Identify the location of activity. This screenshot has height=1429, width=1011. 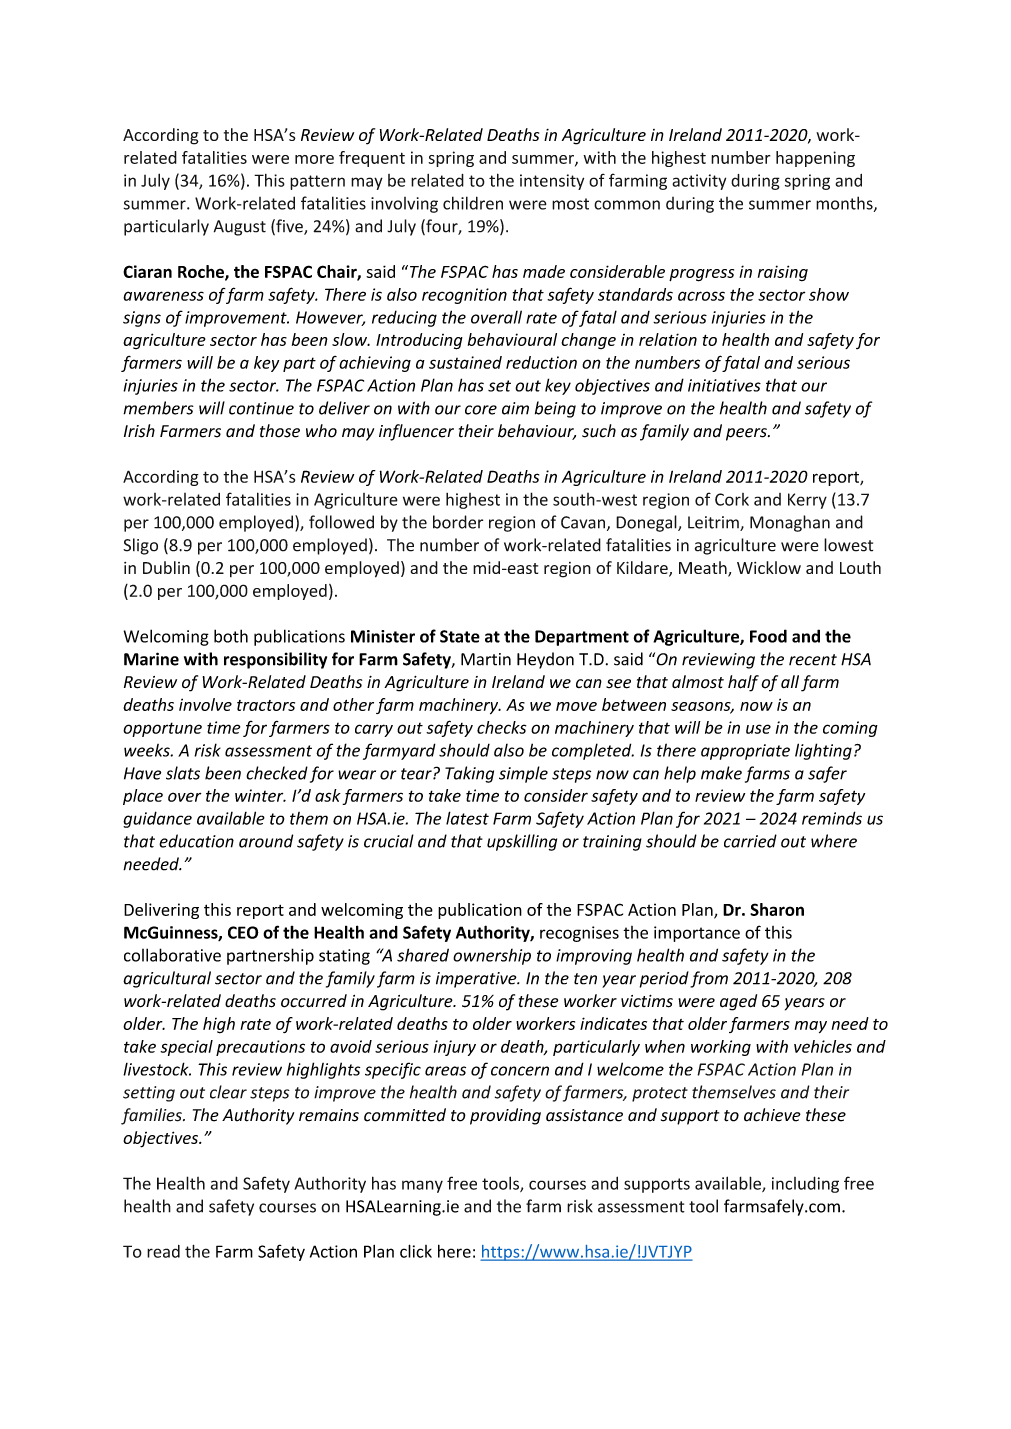
(699, 182).
